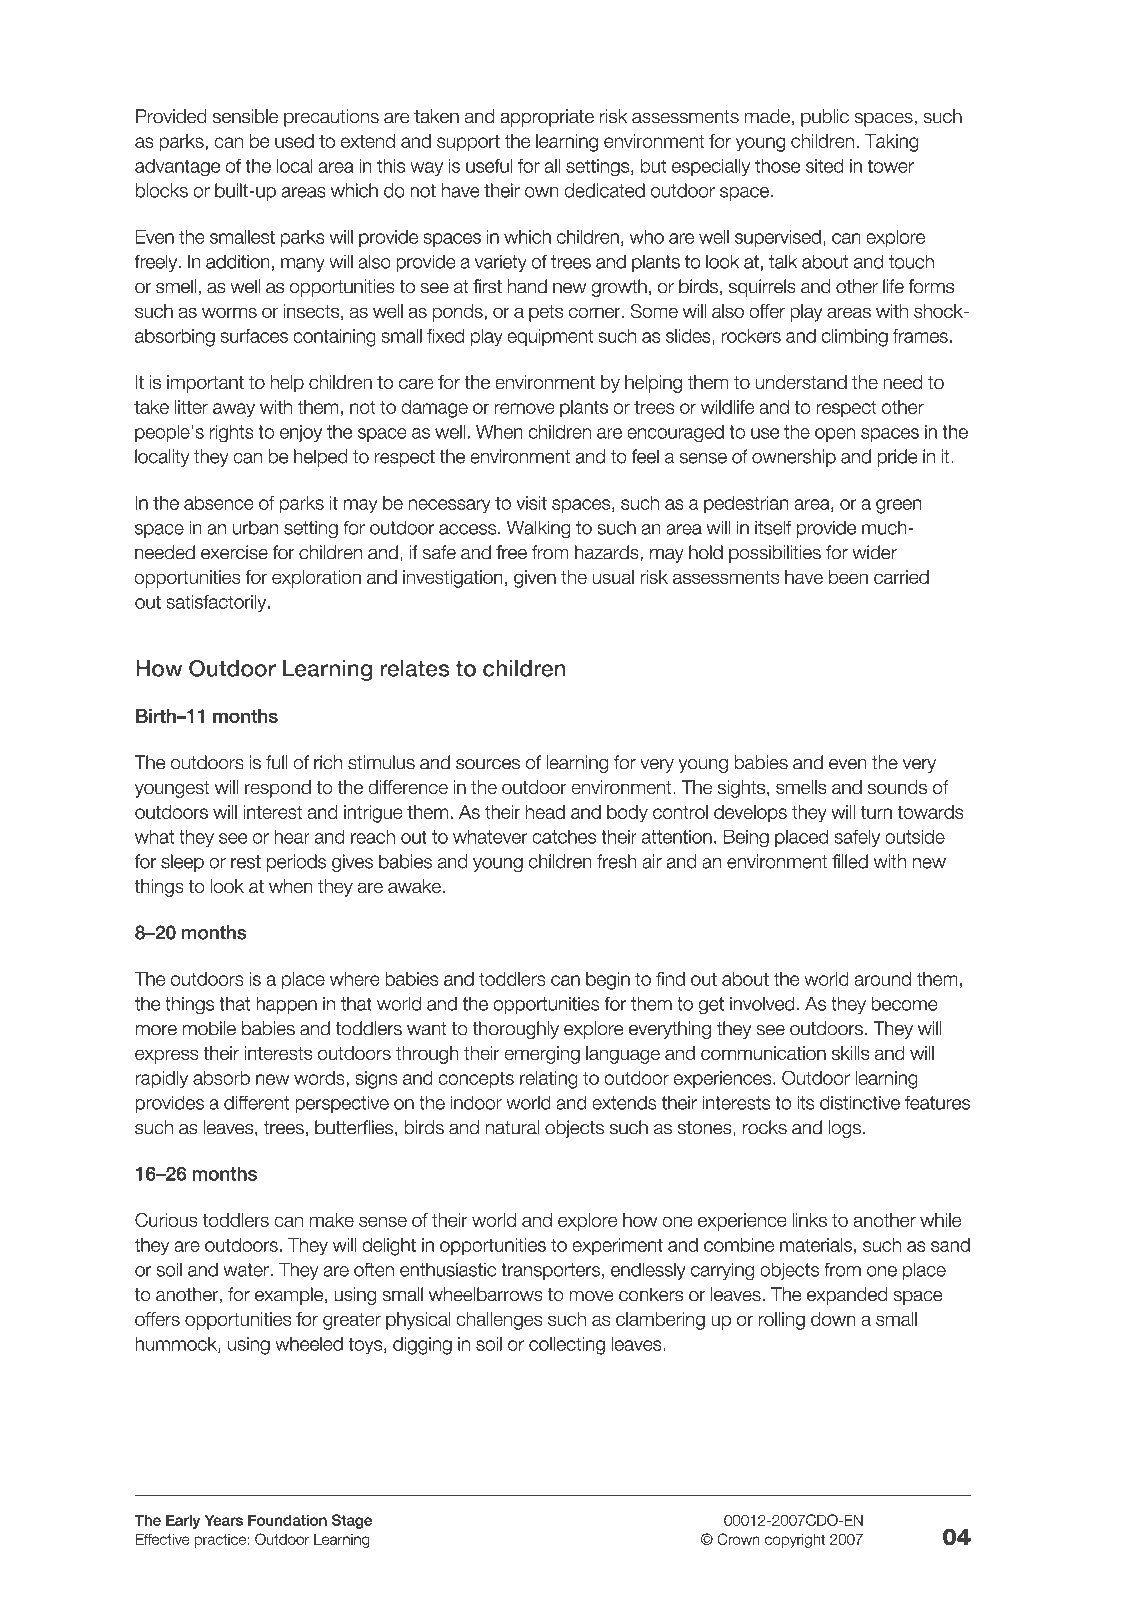 The image size is (1133, 1603). What do you see at coordinates (224, 1520) in the screenshot?
I see `Years` at bounding box center [224, 1520].
